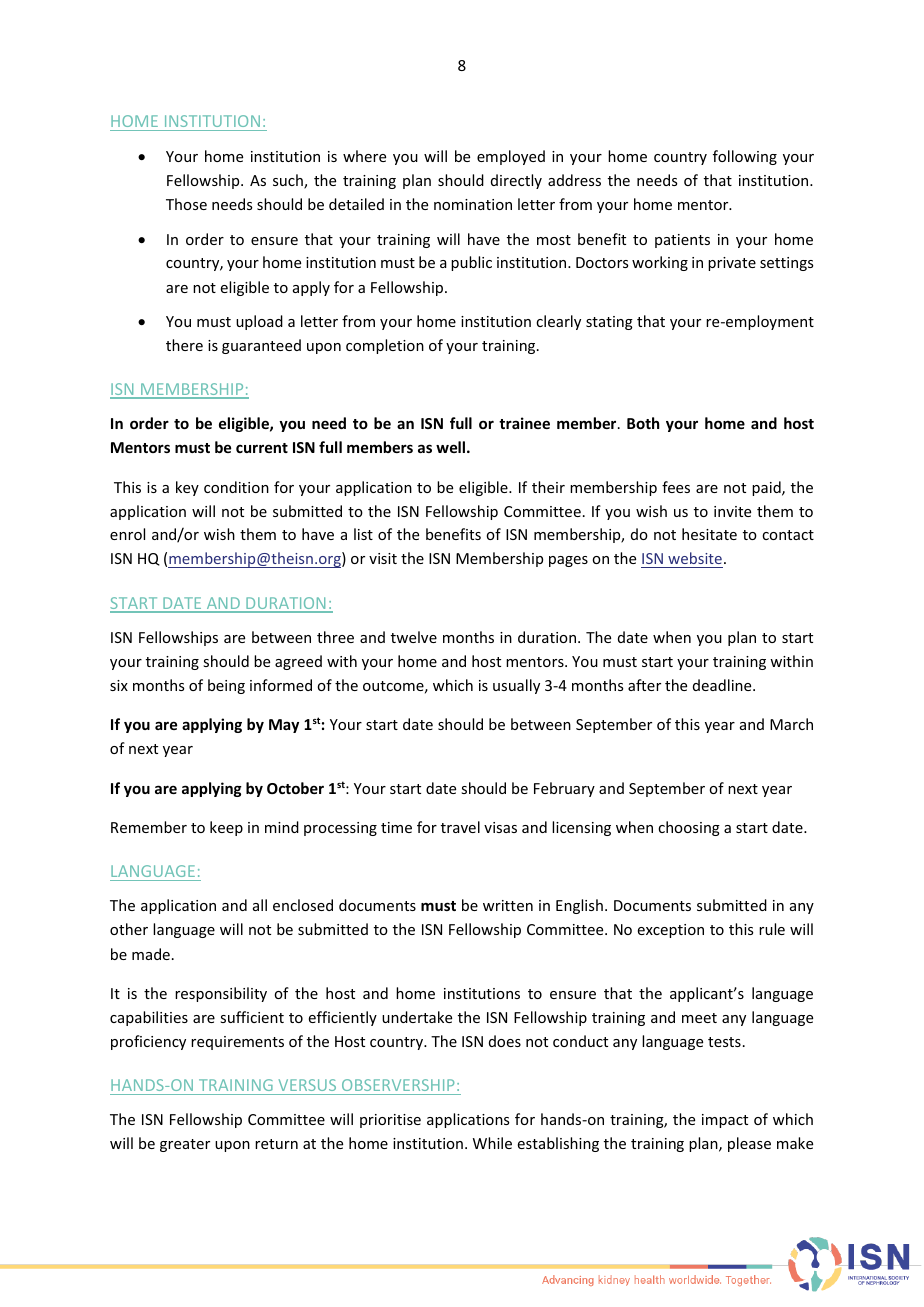 Image resolution: width=924 pixels, height=1307 pixels. Describe the element at coordinates (226, 686) in the document. I see `being` at that location.
